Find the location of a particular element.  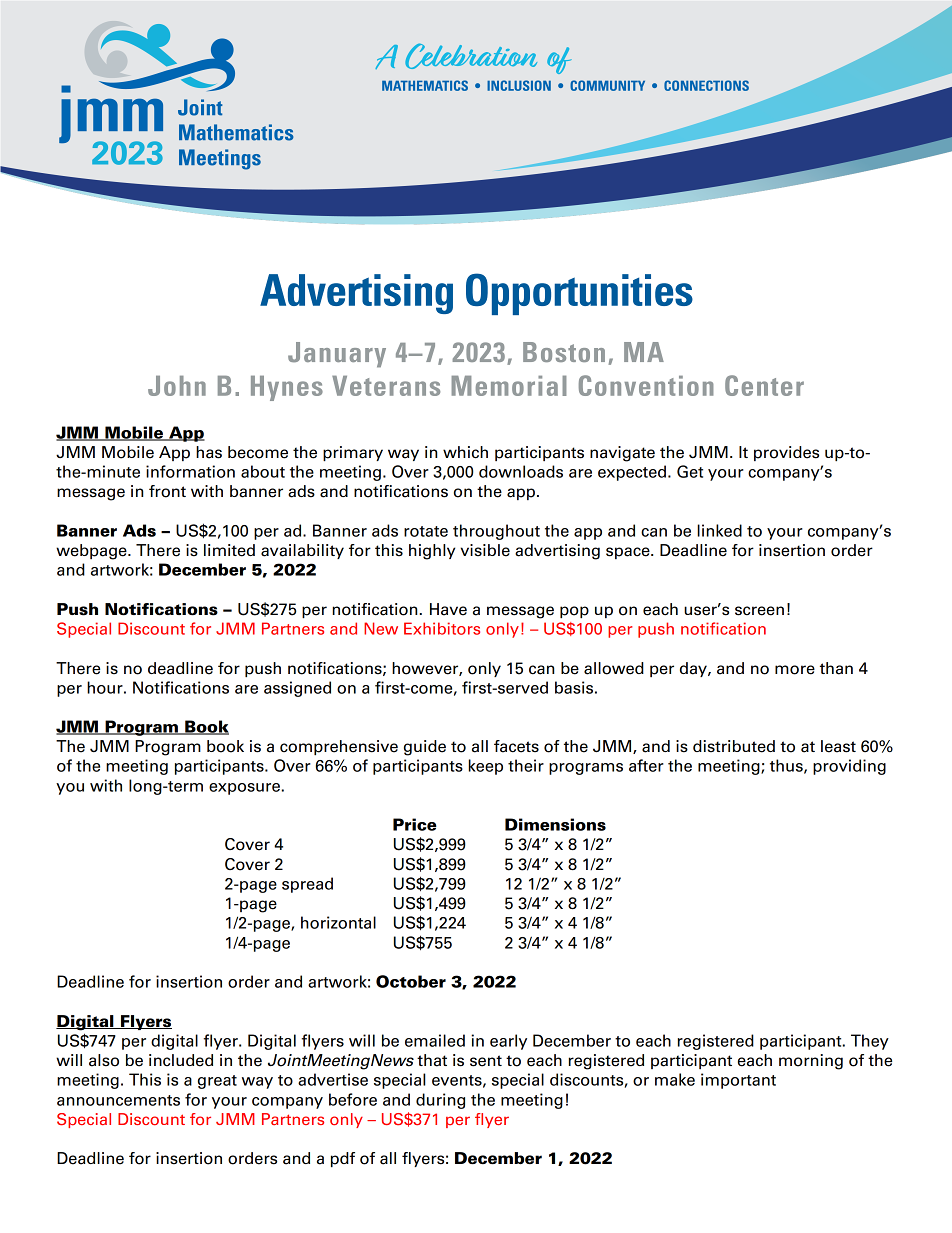

distributed is located at coordinates (734, 746).
